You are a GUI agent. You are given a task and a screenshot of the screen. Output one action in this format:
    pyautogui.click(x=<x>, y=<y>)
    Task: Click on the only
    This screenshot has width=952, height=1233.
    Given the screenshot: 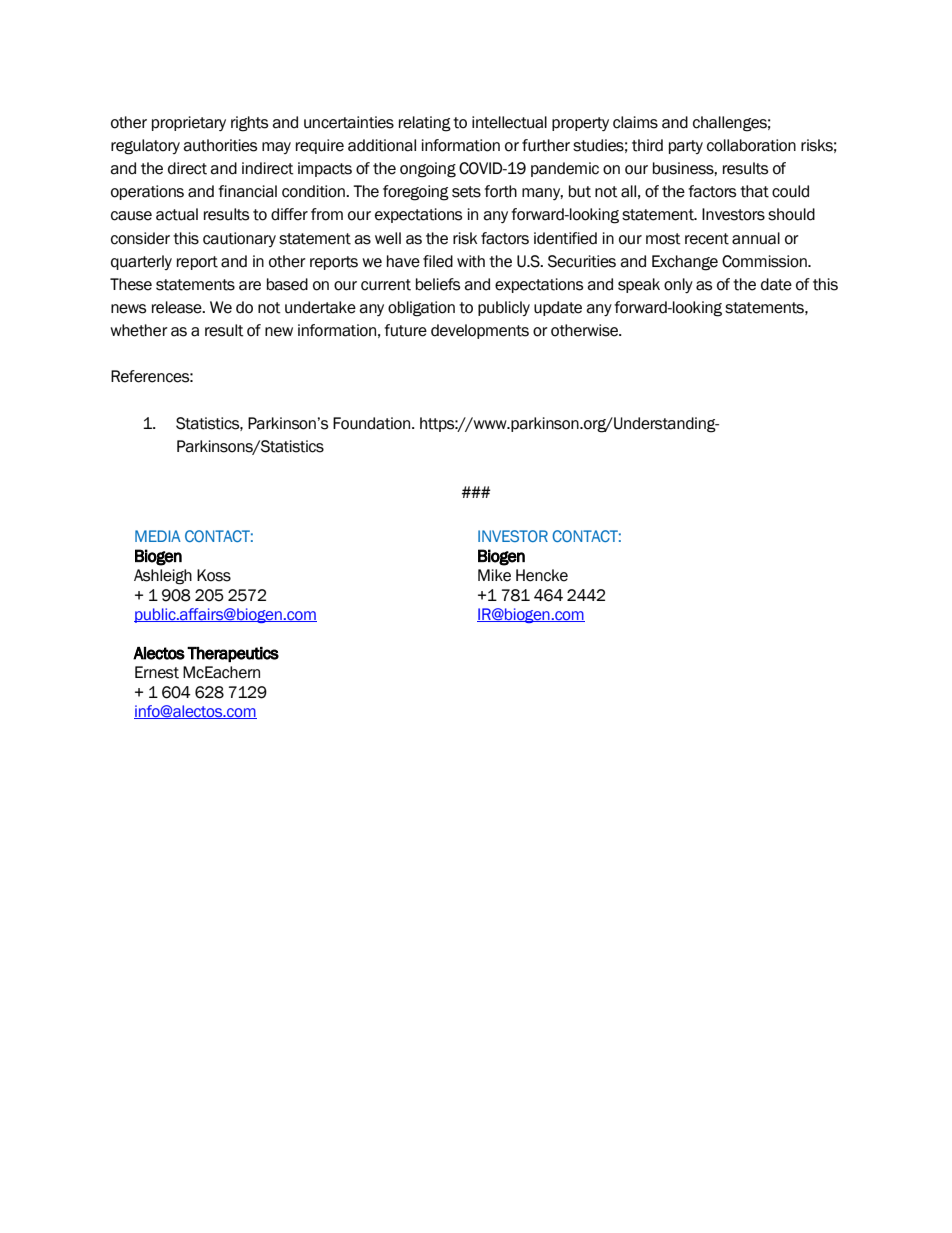 What is the action you would take?
    pyautogui.click(x=678, y=285)
